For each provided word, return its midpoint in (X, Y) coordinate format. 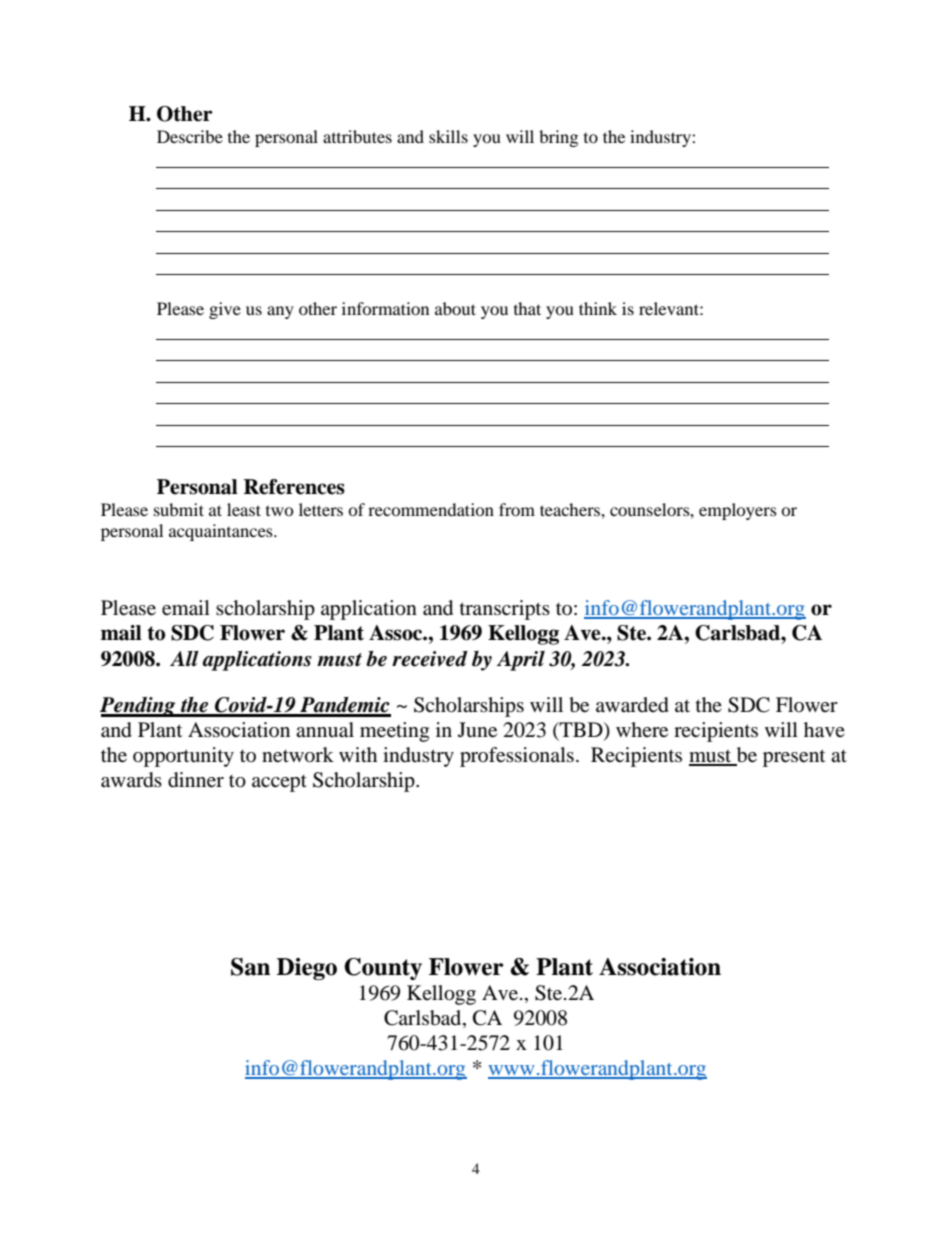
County (383, 969)
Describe (190, 136)
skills (448, 136)
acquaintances (222, 532)
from (517, 509)
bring (558, 138)
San (250, 967)
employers (738, 511)
